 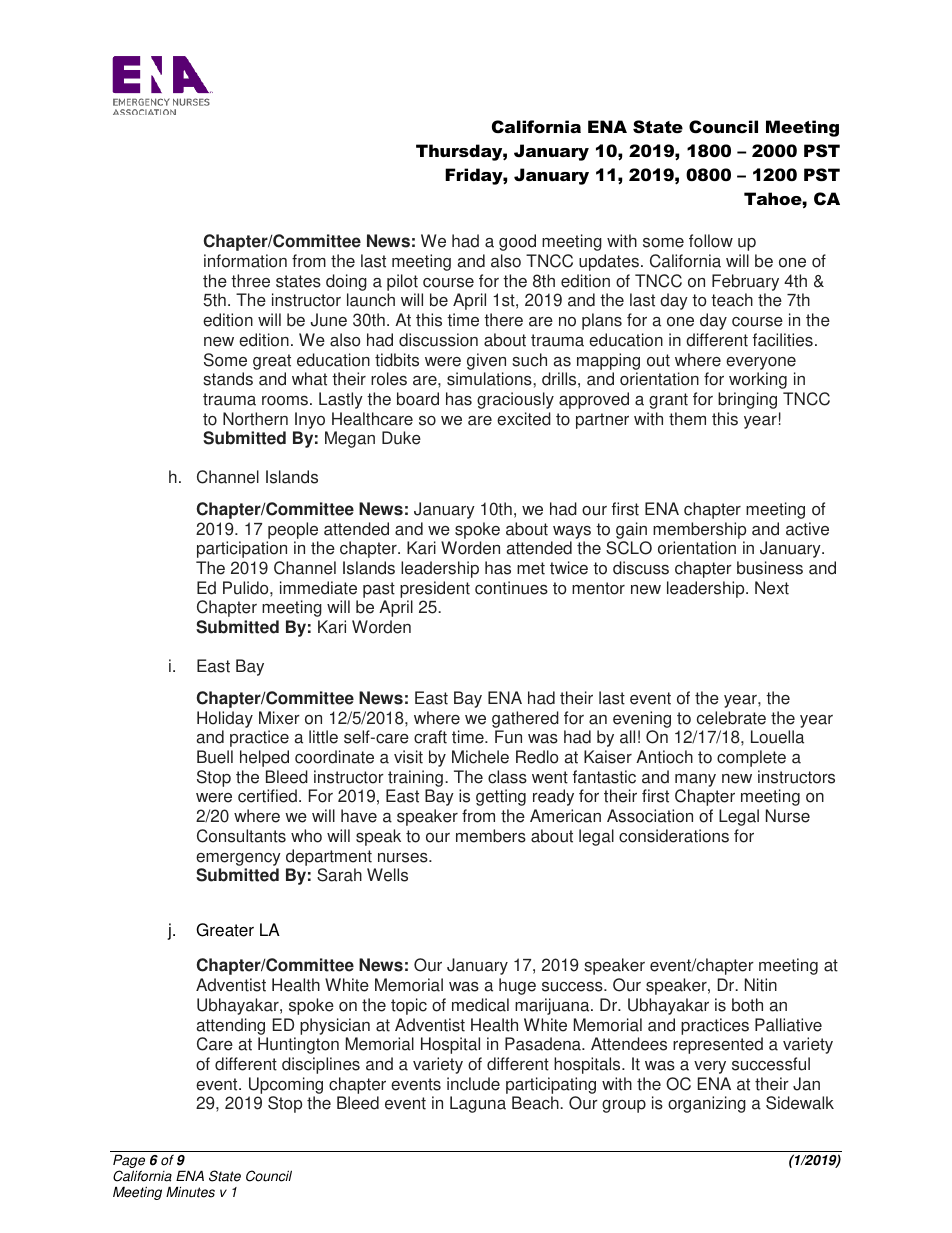 What do you see at coordinates (279, 718) in the screenshot?
I see `Mixer` at bounding box center [279, 718].
